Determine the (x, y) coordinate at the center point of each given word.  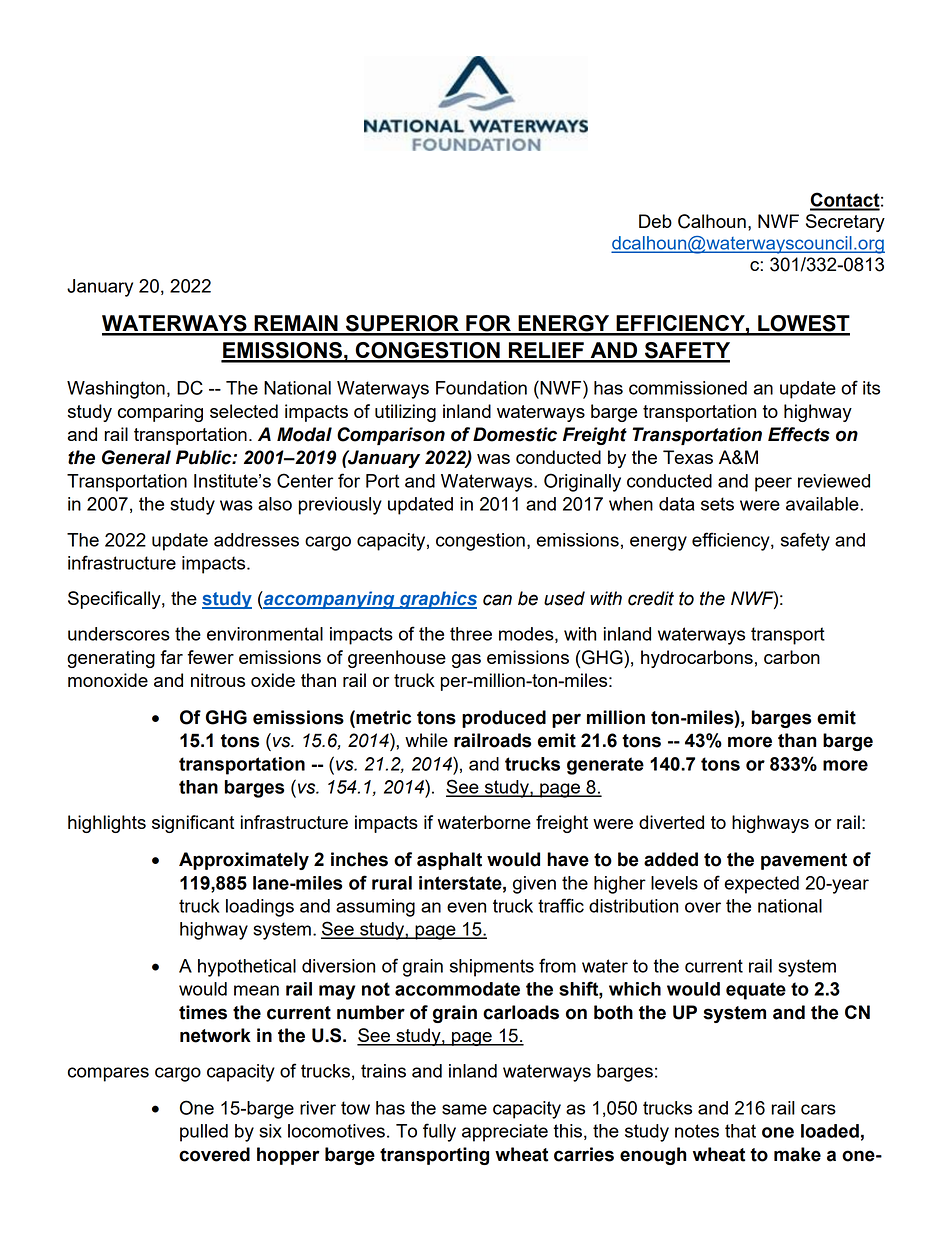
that (740, 1131)
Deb (655, 221)
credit (651, 598)
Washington (116, 390)
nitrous (218, 680)
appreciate (505, 1133)
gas (466, 661)
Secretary (845, 223)
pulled (204, 1133)
